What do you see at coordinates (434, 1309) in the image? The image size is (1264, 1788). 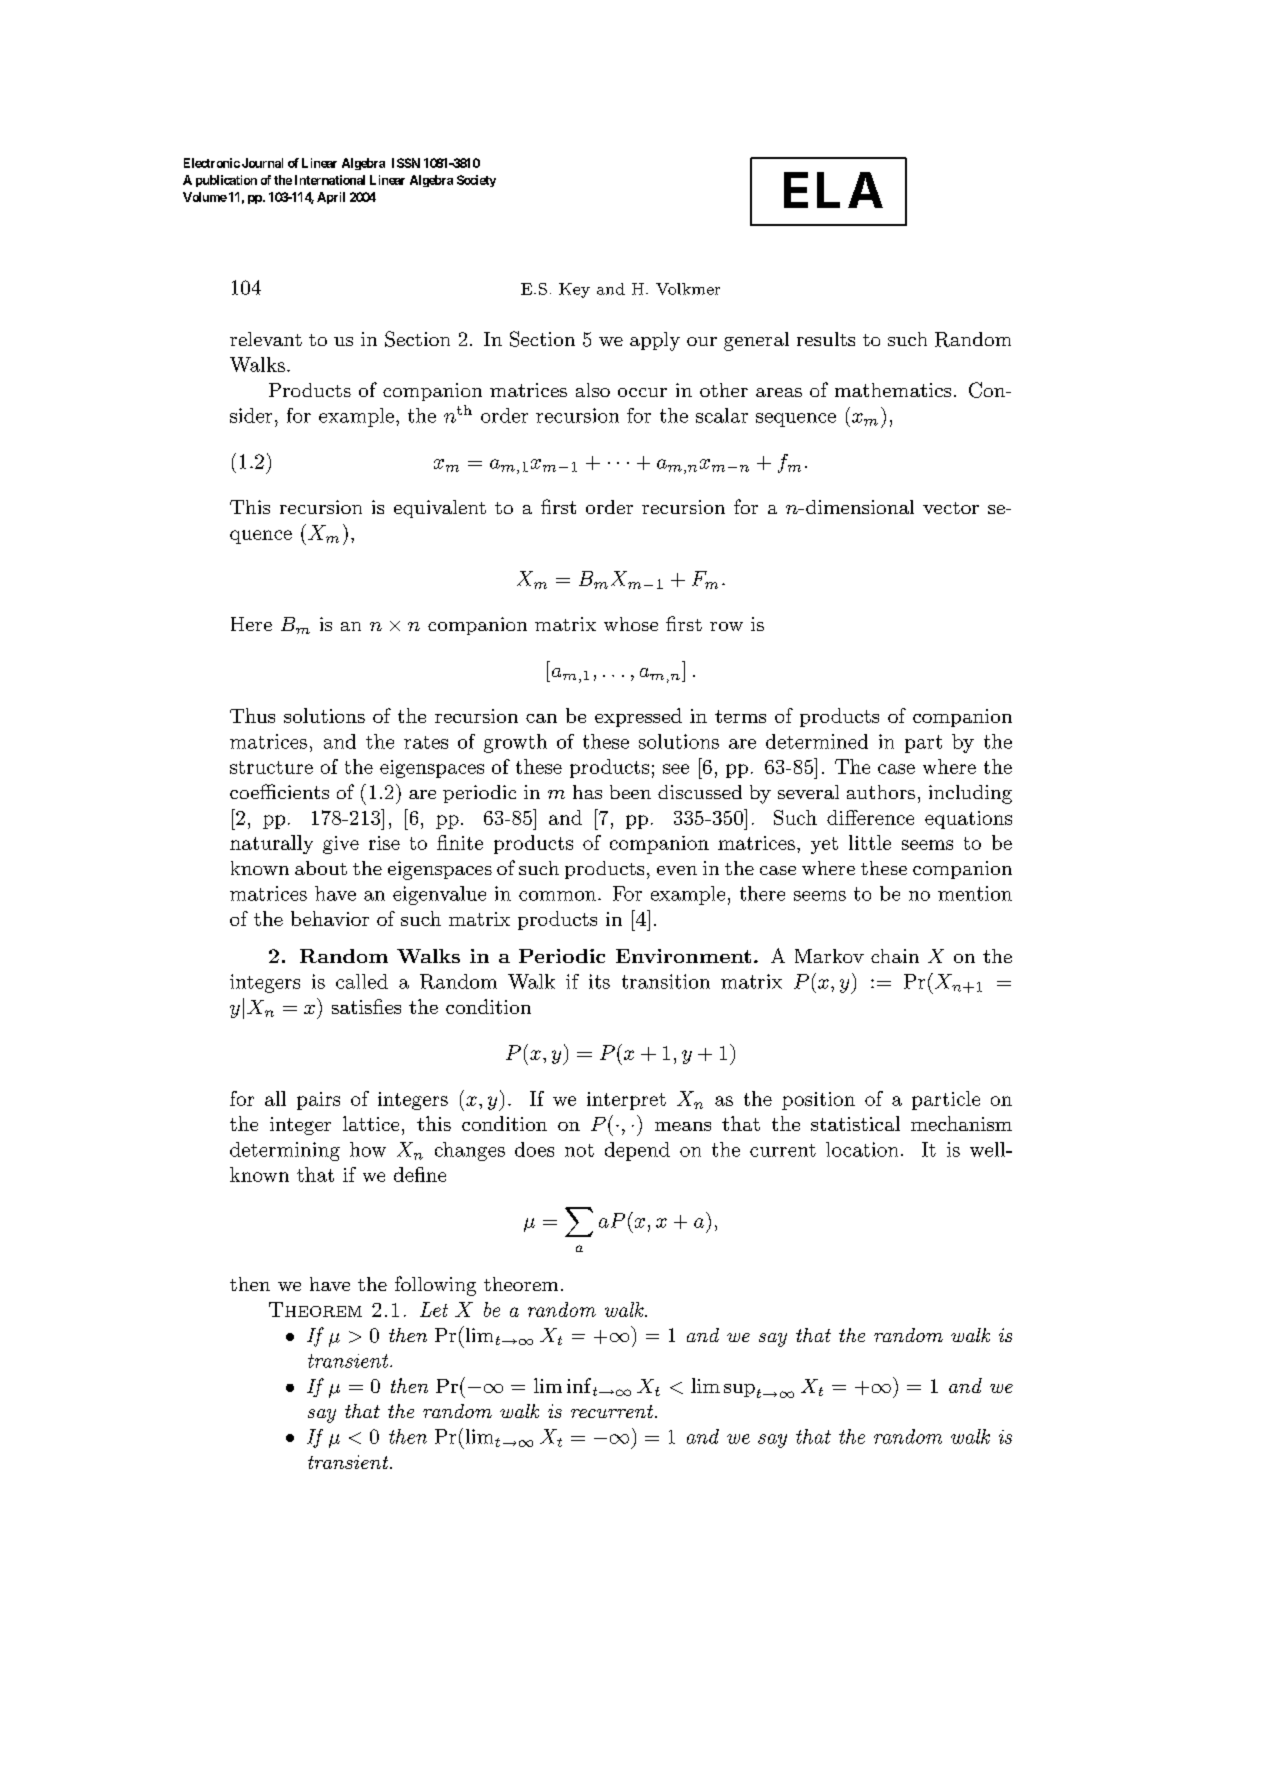 I see `Let` at bounding box center [434, 1309].
